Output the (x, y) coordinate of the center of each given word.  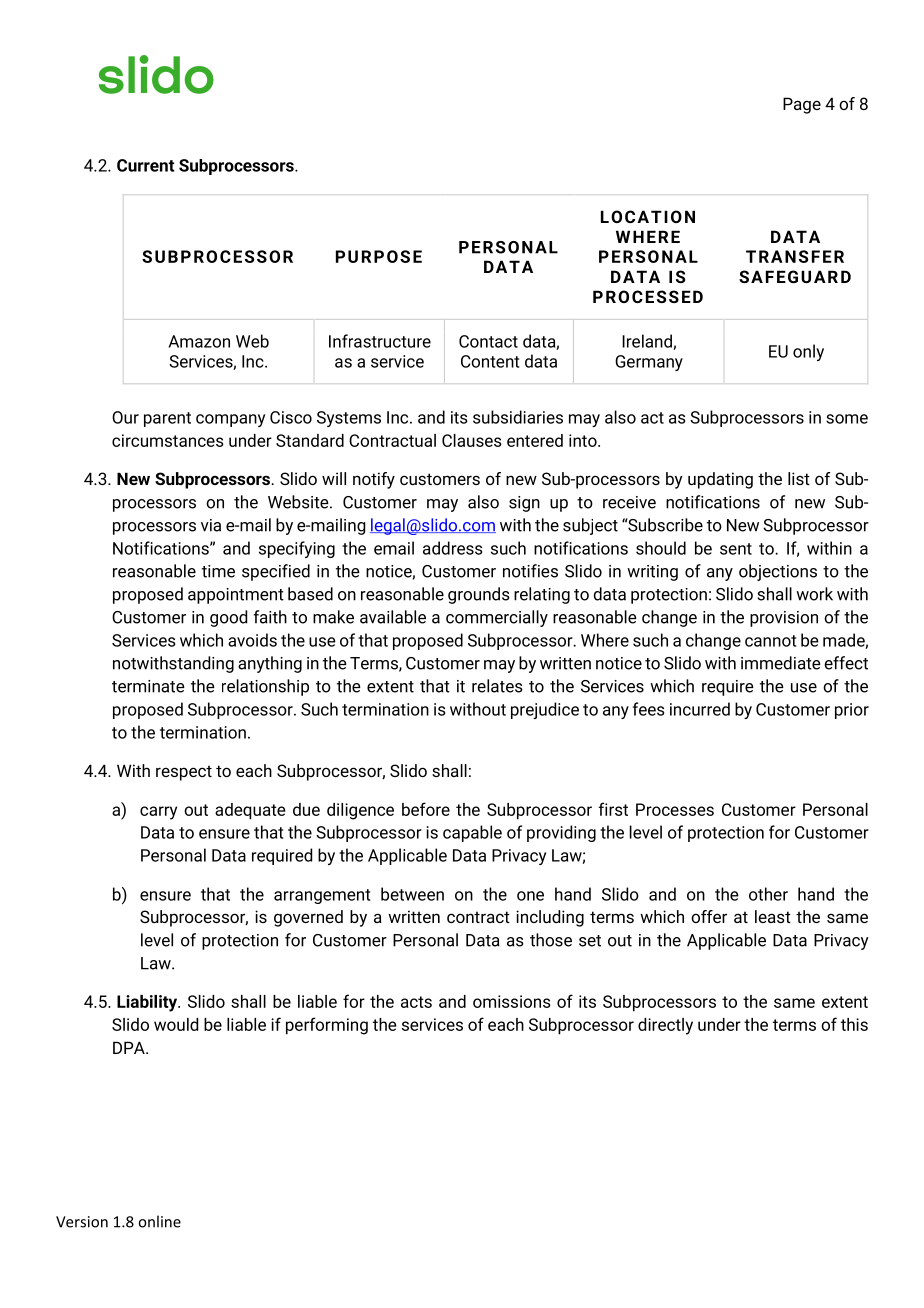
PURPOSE (379, 256)
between (412, 894)
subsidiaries (518, 417)
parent (167, 419)
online (159, 1221)
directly (665, 1026)
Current (146, 165)
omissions (512, 1001)
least (773, 916)
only (808, 352)
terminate (148, 686)
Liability (148, 1003)
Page (802, 105)
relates (497, 686)
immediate (781, 663)
